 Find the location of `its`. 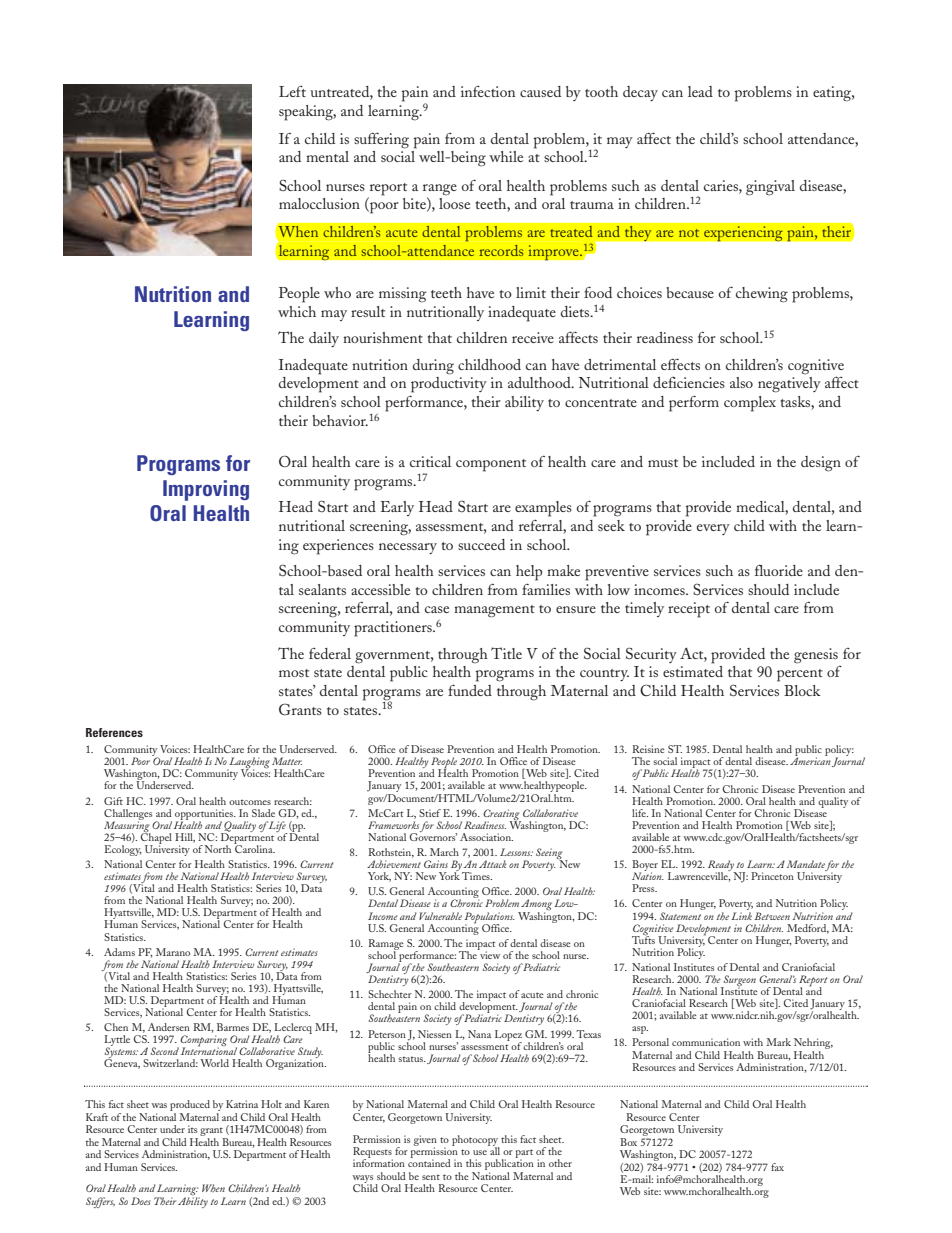

its is located at coordinates (192, 1129).
